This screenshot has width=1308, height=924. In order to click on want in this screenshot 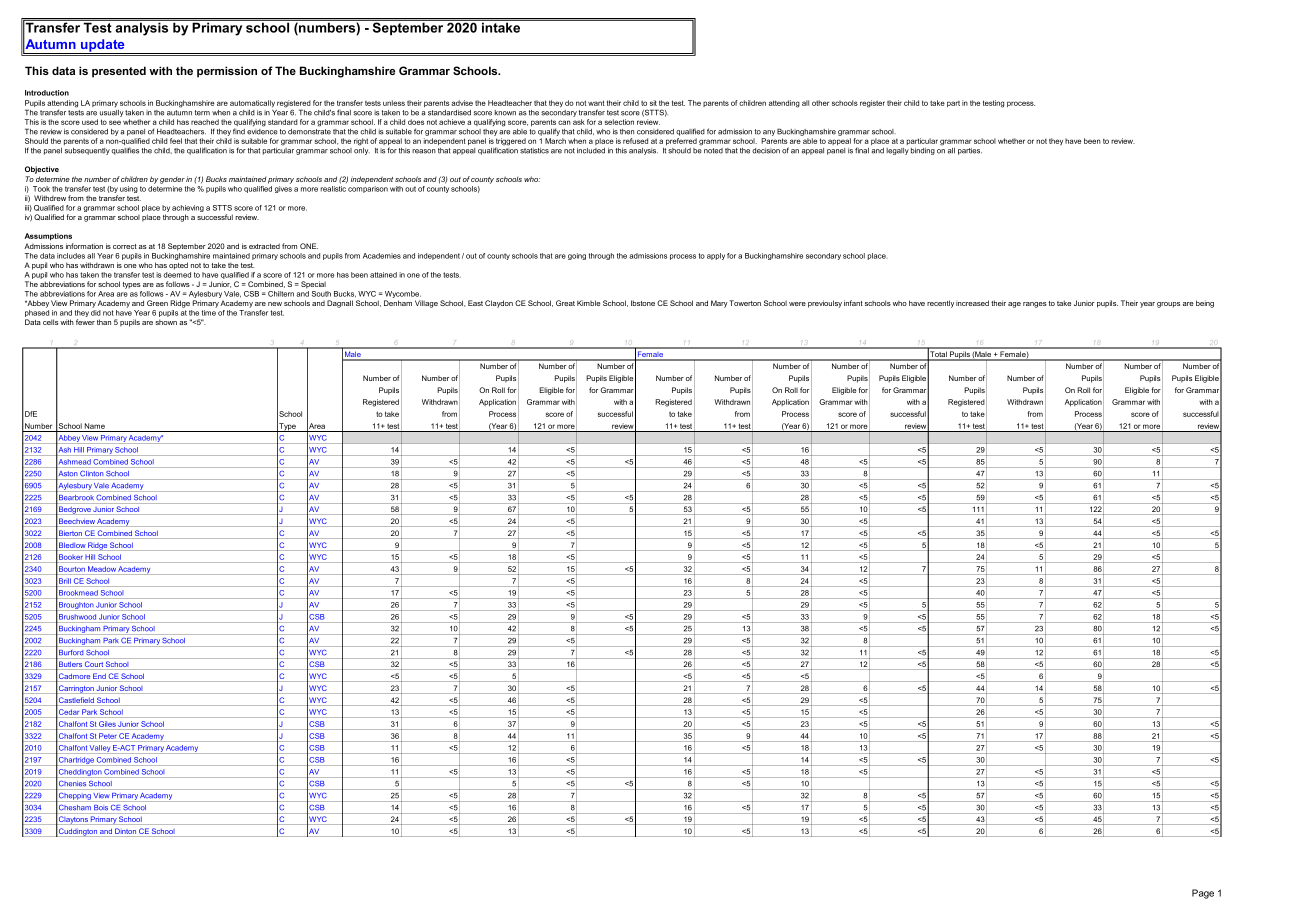, I will do `click(596, 103)`.
